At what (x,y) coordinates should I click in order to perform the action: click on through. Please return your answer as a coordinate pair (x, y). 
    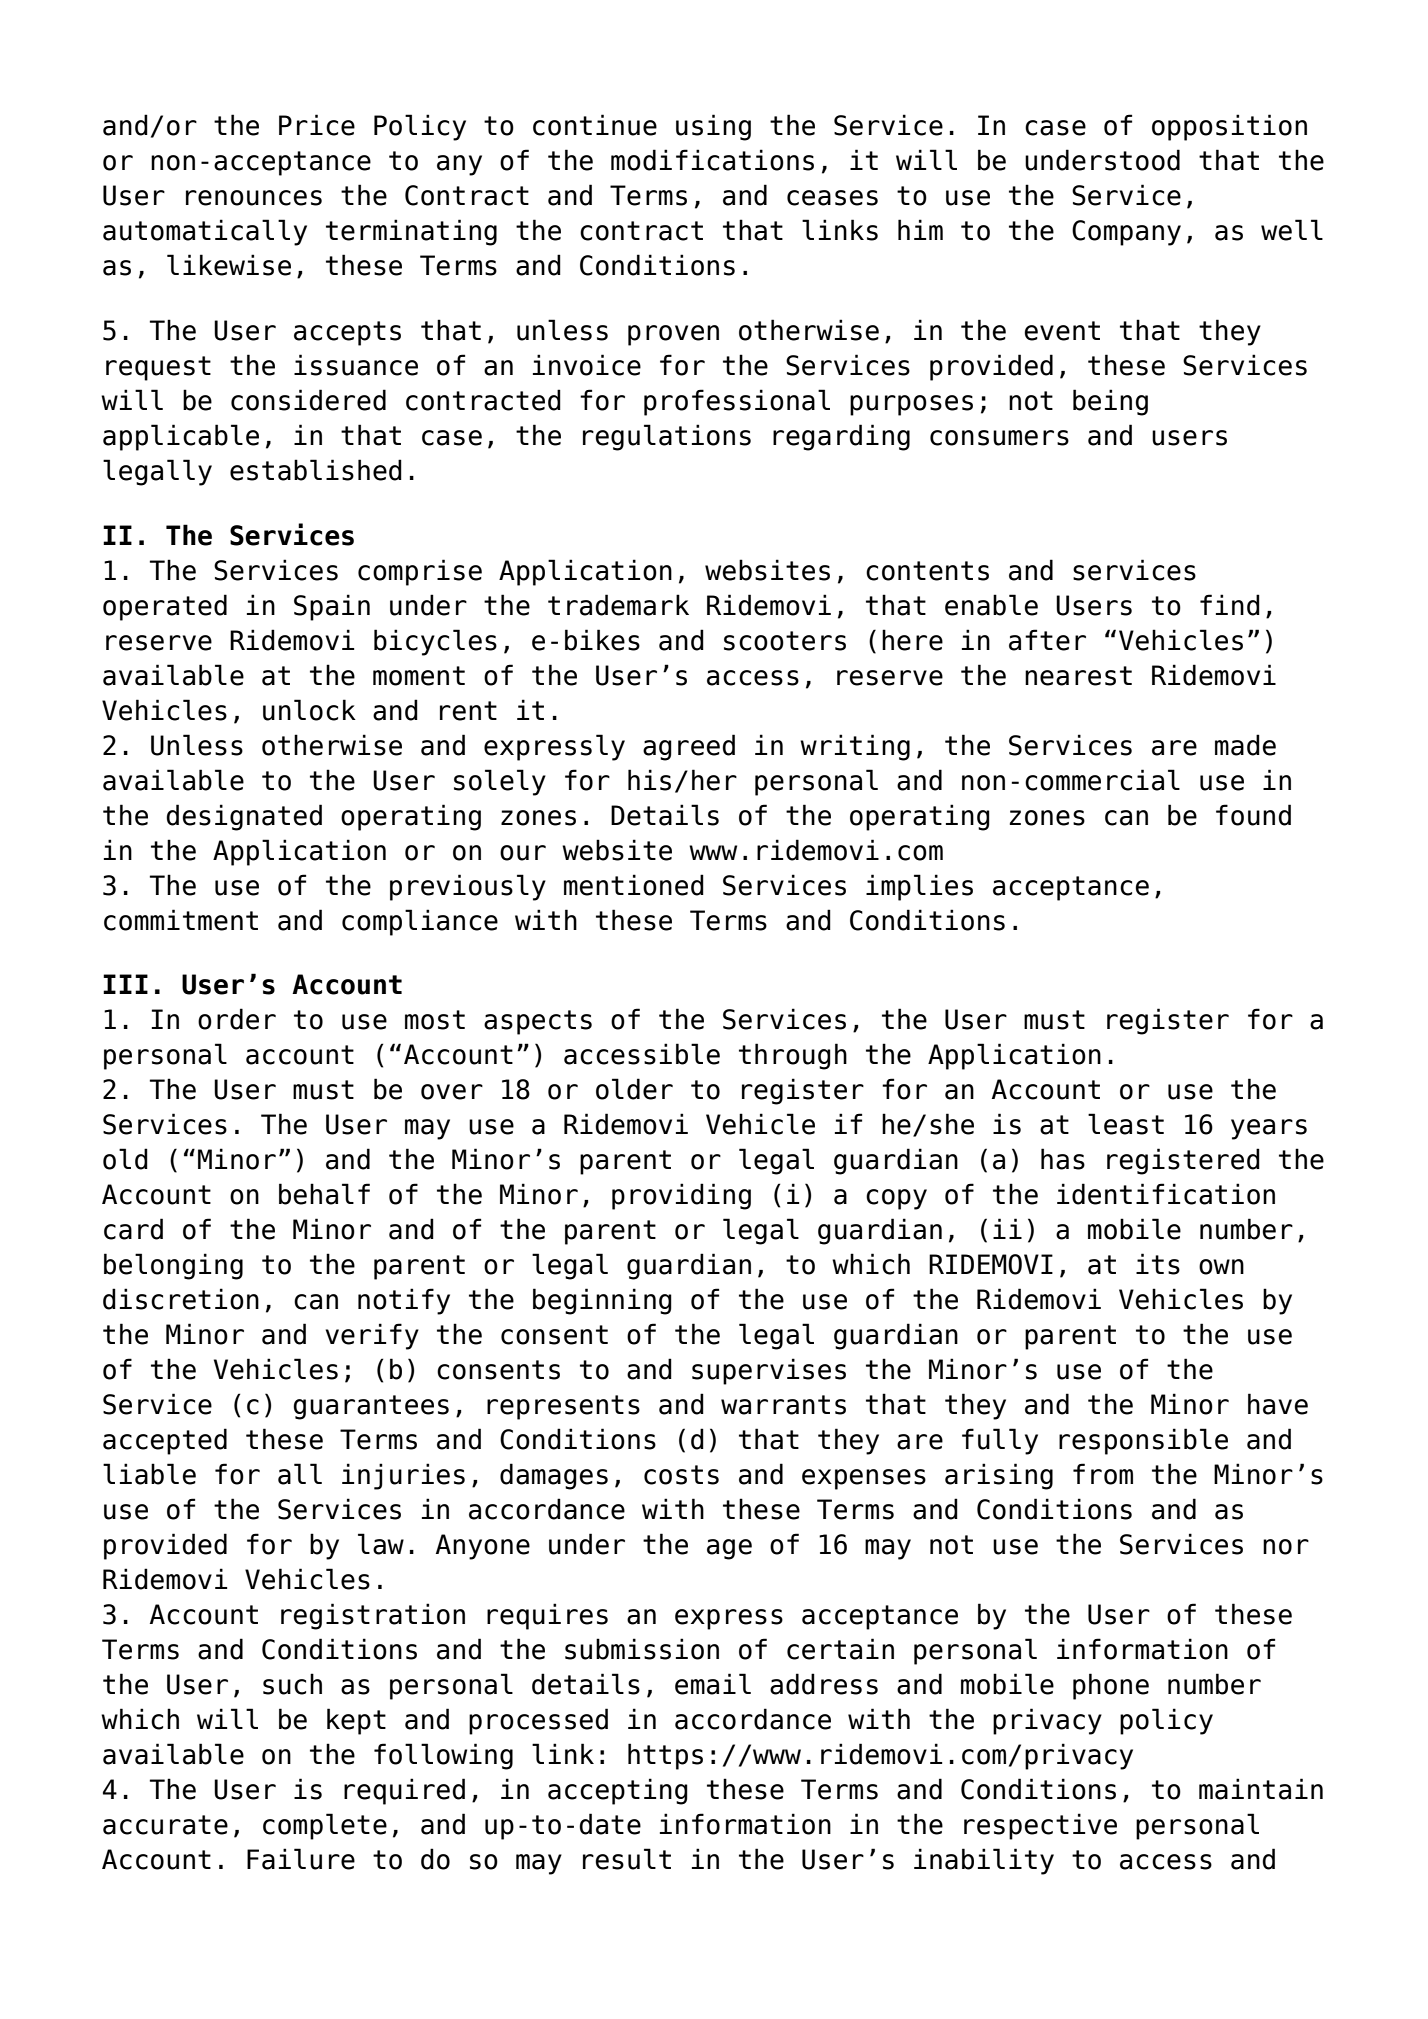
    Looking at the image, I should click on (793, 1056).
